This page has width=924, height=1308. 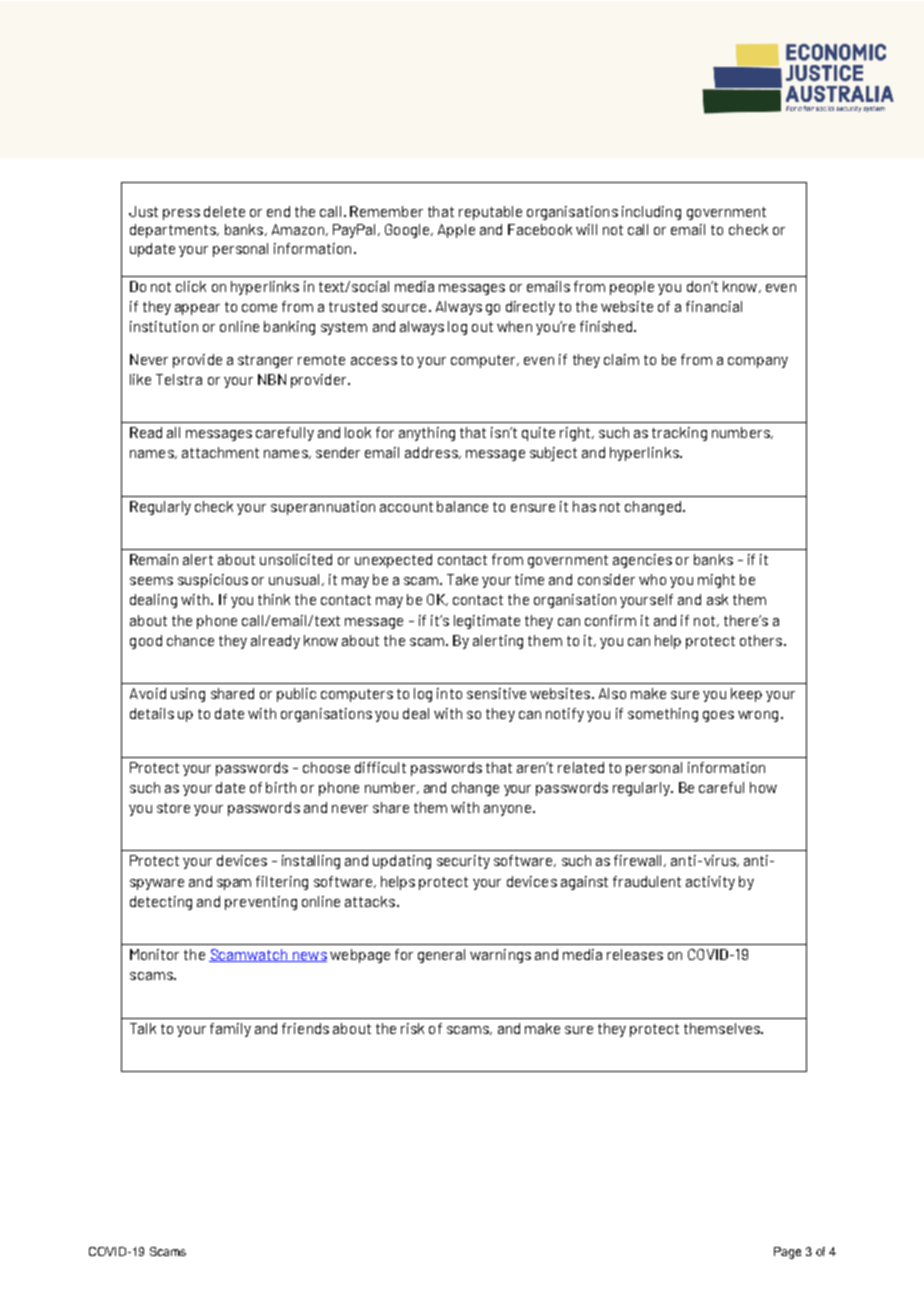 I want to click on family, so click(x=230, y=1030).
